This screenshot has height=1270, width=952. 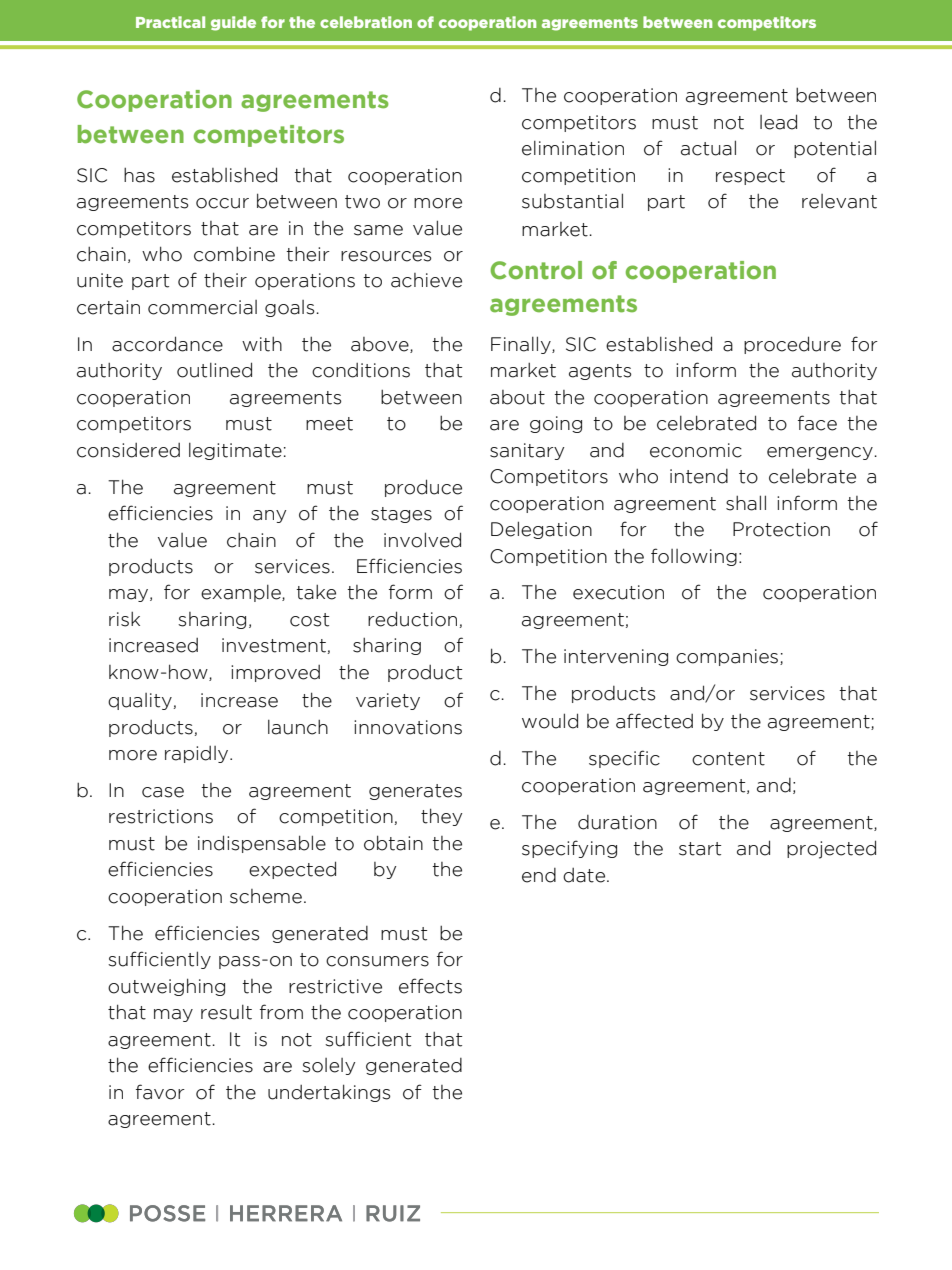 What do you see at coordinates (778, 122) in the screenshot?
I see `lead` at bounding box center [778, 122].
